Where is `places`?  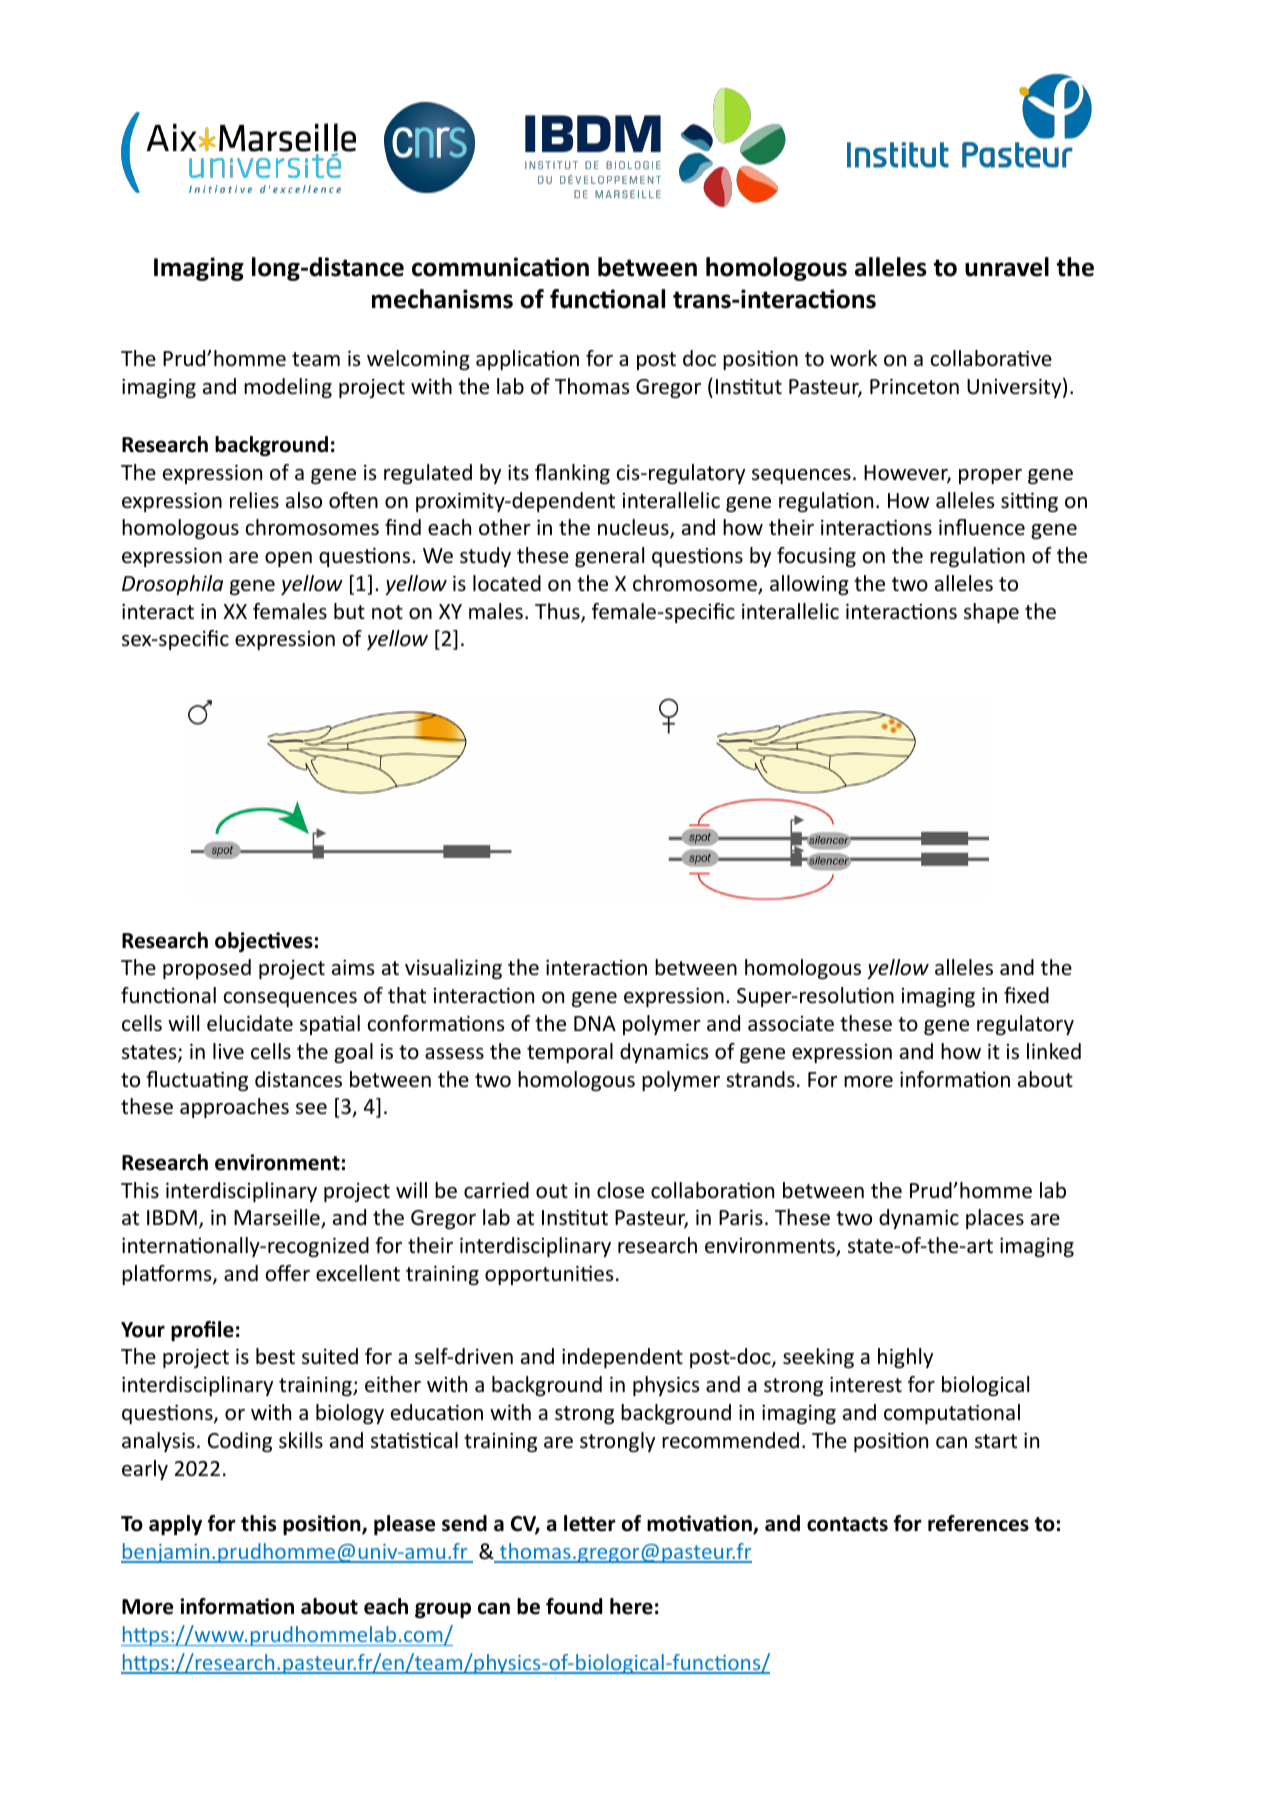 places is located at coordinates (995, 1219).
